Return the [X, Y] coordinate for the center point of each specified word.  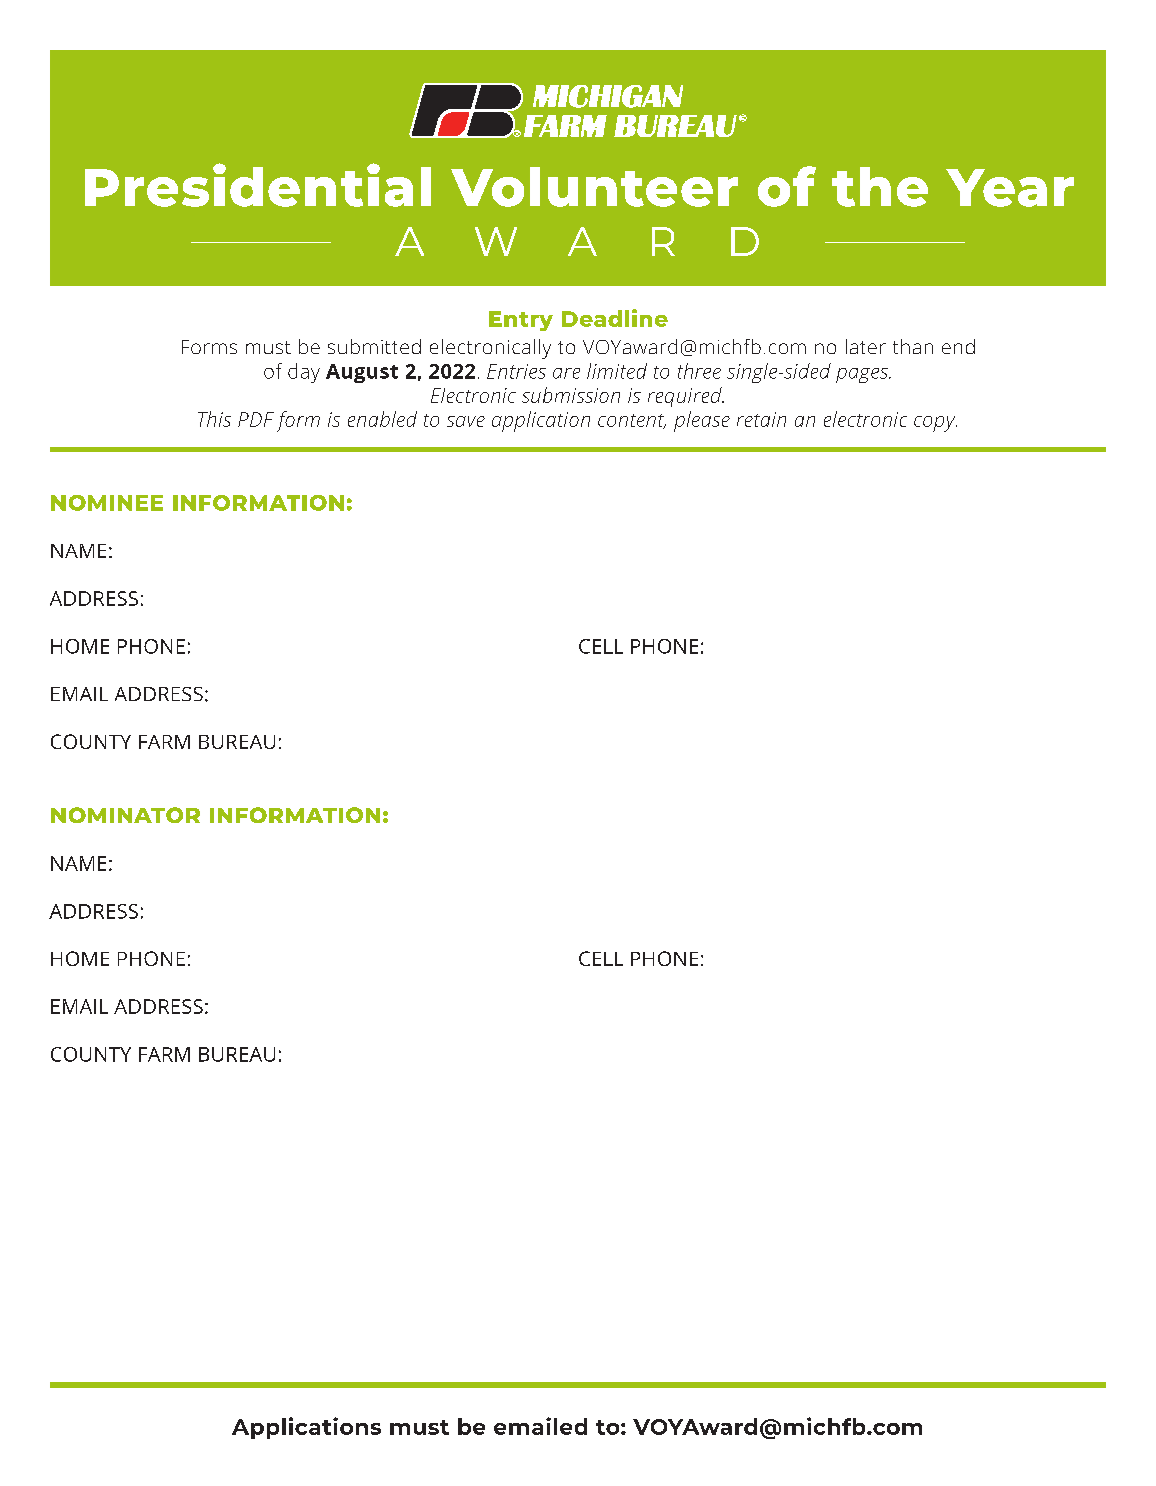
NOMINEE [107, 503]
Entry [521, 321]
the [880, 187]
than [913, 346]
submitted [374, 346]
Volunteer [594, 187]
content [632, 421]
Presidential [258, 185]
